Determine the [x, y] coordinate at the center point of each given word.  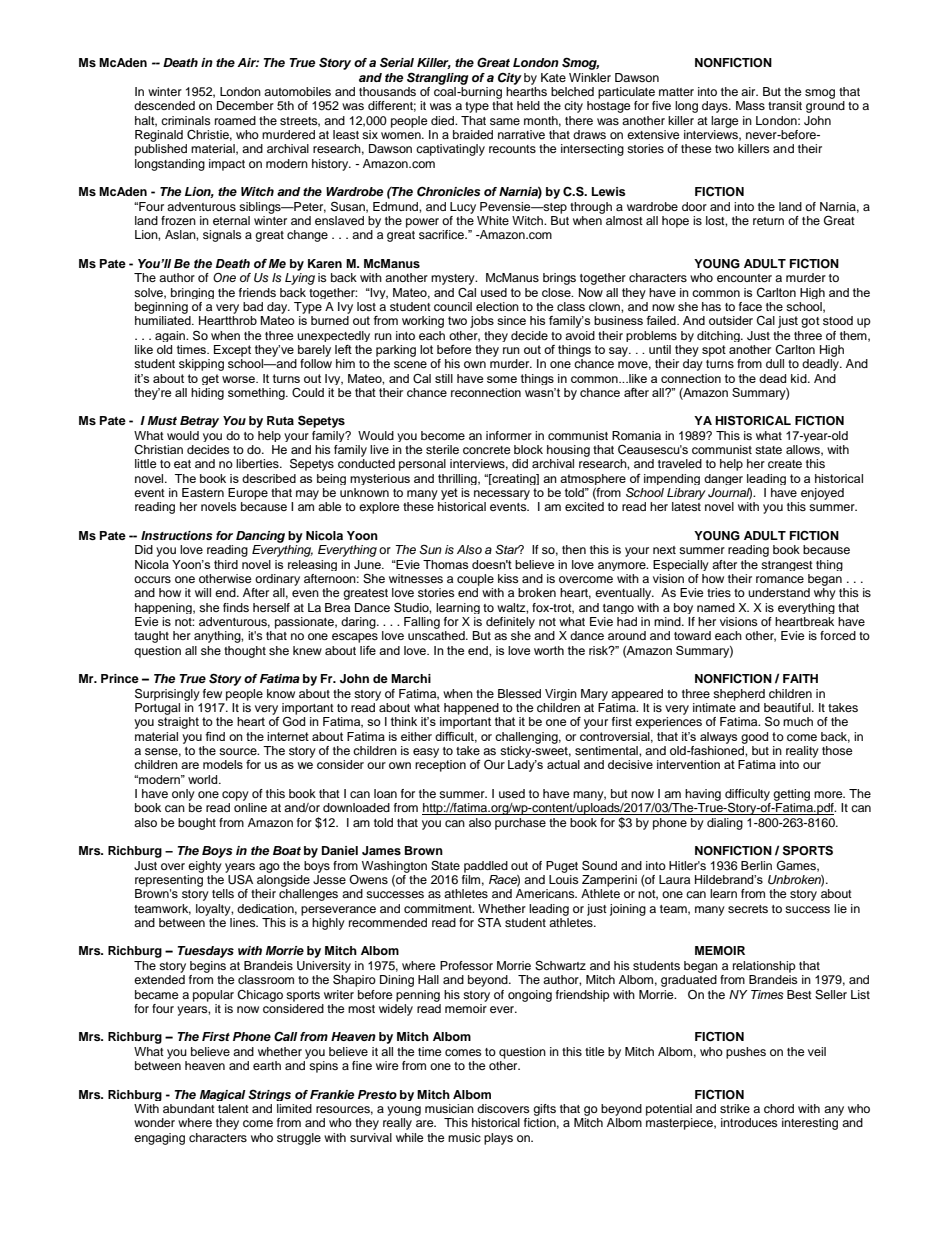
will [203, 592]
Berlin [756, 865]
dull [775, 363]
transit [785, 105]
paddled [486, 867]
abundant [189, 1108]
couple [475, 580]
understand [779, 592]
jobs [482, 322]
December [245, 105]
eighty [205, 867]
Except [232, 351]
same [505, 121]
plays [498, 1139]
